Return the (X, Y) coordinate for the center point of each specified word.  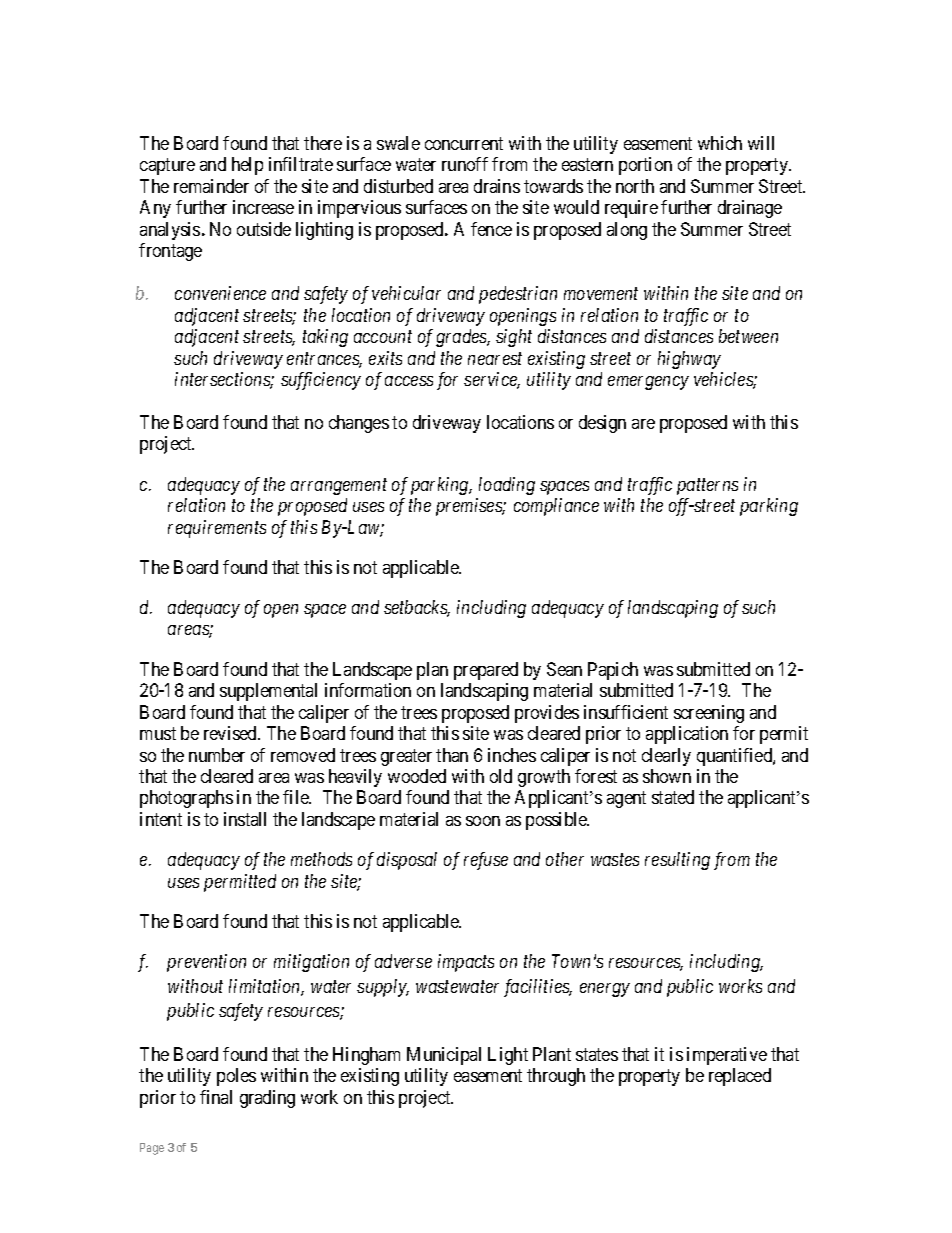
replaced (740, 1077)
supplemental (268, 692)
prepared (486, 671)
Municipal (444, 1056)
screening (709, 714)
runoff (465, 164)
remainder (211, 186)
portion (645, 166)
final (216, 1097)
